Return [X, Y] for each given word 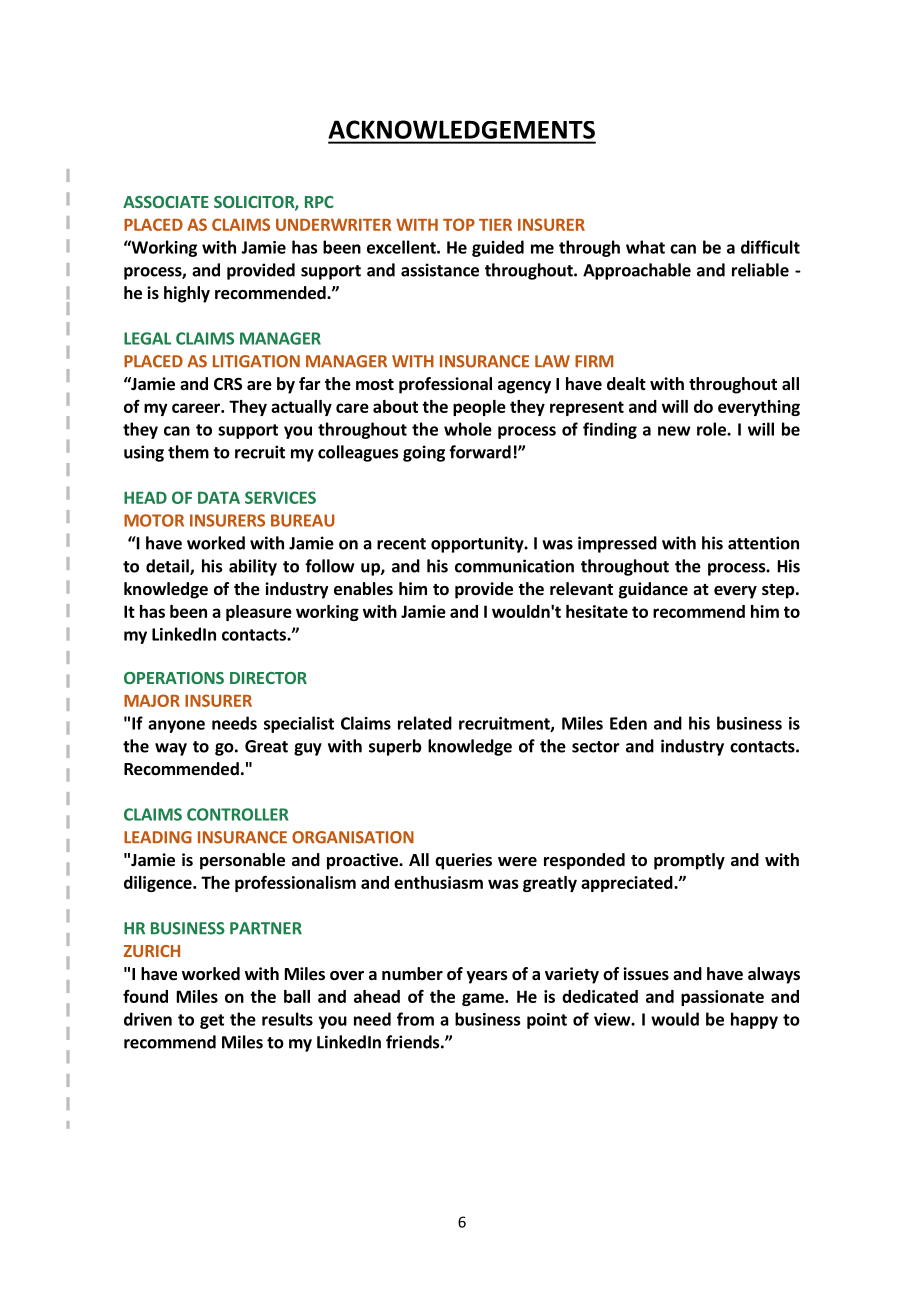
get [212, 1021]
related [425, 723]
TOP [459, 224]
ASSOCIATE [166, 202]
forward [480, 452]
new [674, 431]
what [645, 247]
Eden [628, 723]
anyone [176, 726]
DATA [219, 497]
